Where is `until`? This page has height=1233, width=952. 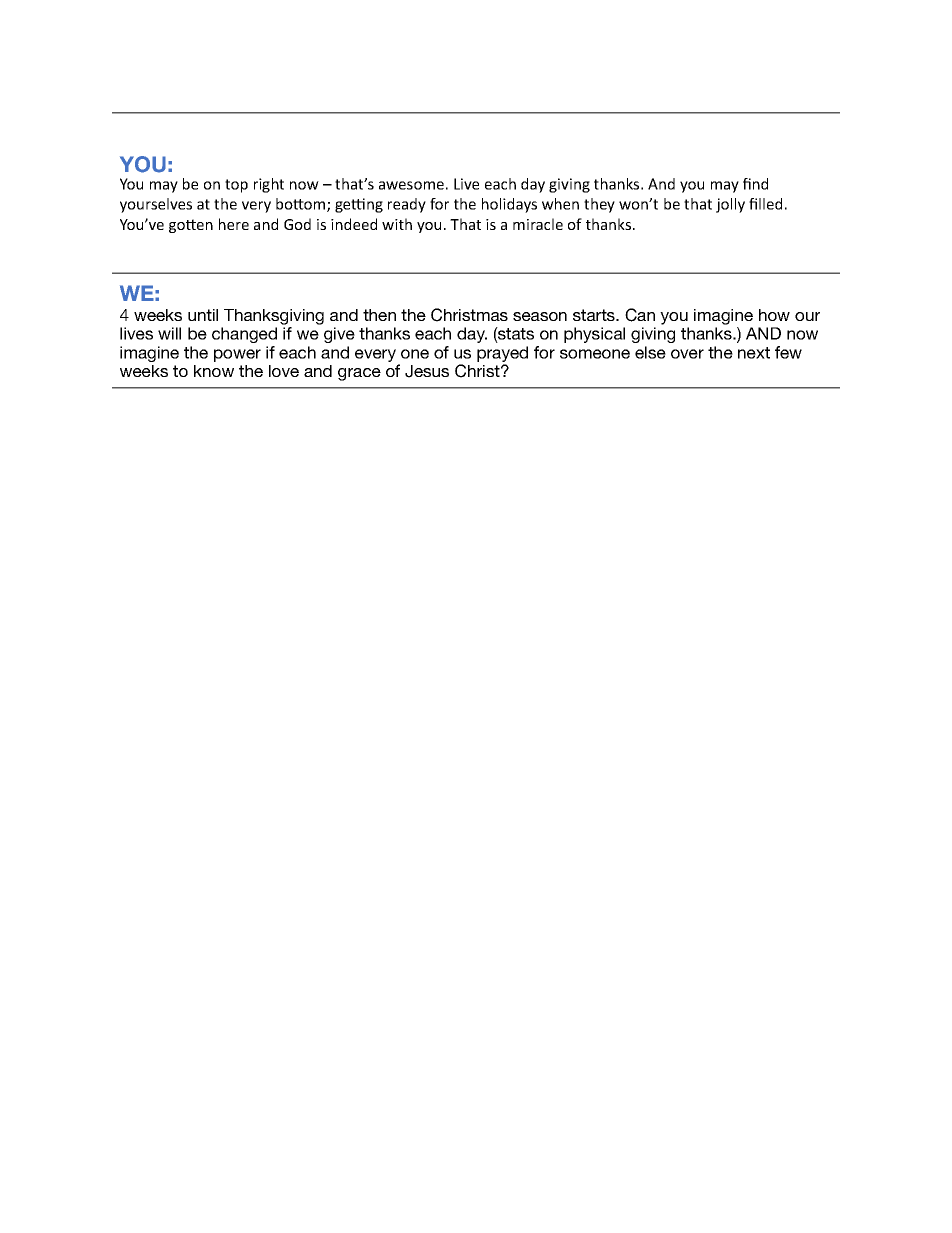
until is located at coordinates (203, 315).
